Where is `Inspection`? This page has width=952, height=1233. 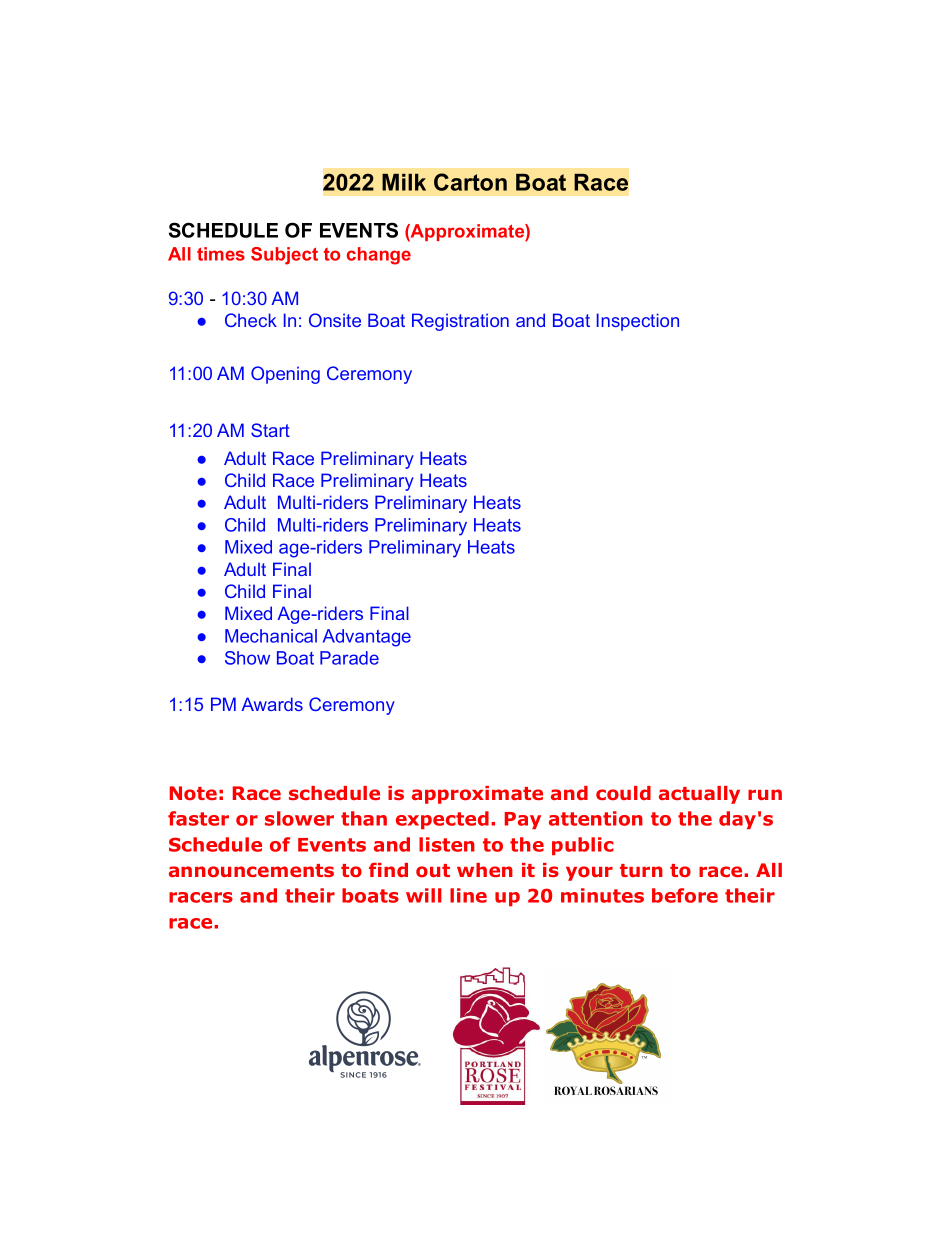 Inspection is located at coordinates (638, 322).
